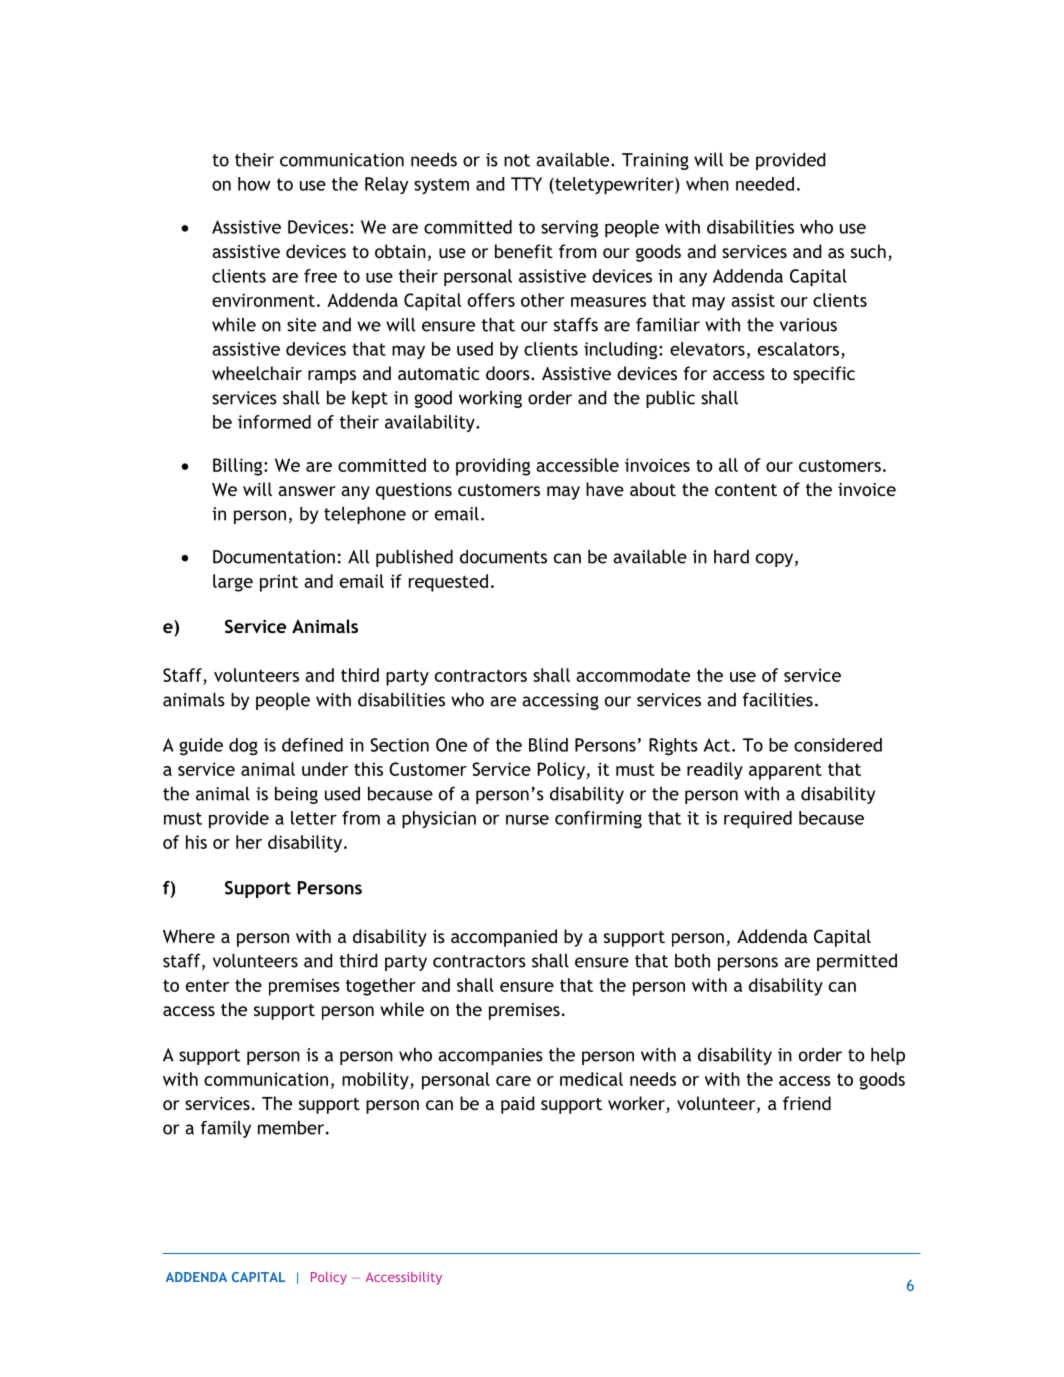 The image size is (1064, 1377). Describe the element at coordinates (518, 1105) in the screenshot. I see `paid` at that location.
